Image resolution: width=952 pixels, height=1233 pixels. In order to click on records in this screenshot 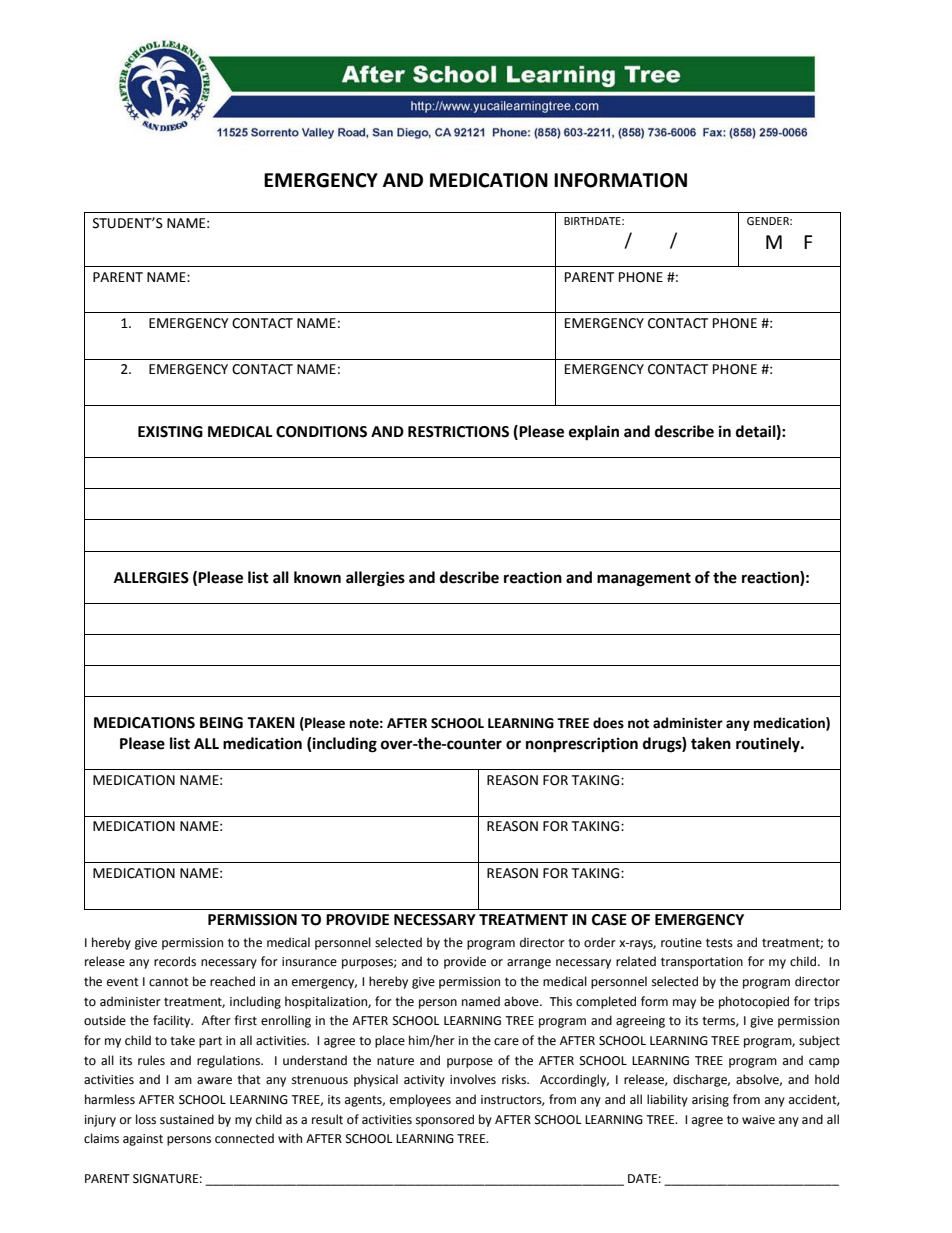, I will do `click(175, 961)`.
